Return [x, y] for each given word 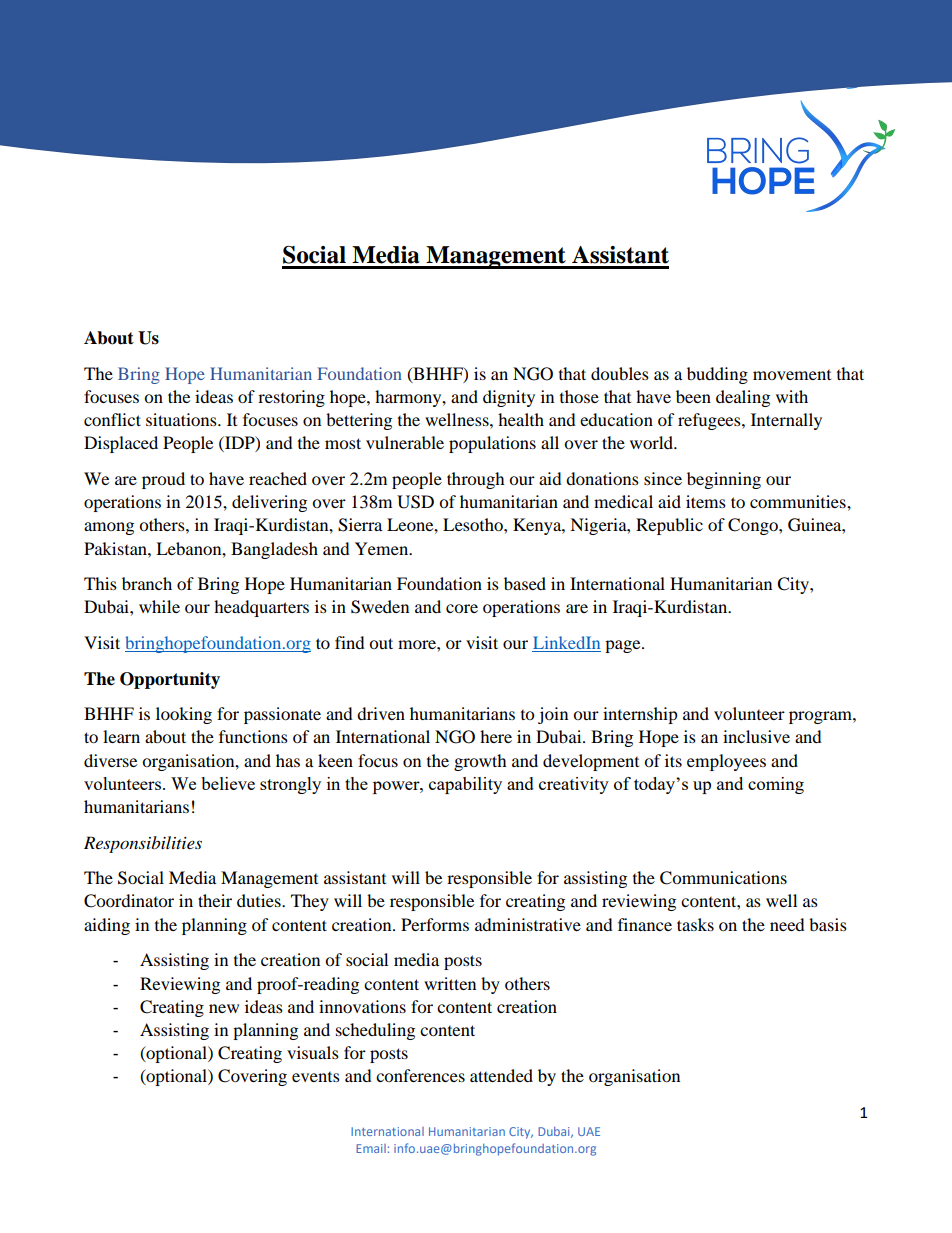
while [159, 606]
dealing [743, 398]
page [624, 646]
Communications [723, 878]
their [215, 900]
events [316, 1077]
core [462, 608]
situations [182, 419]
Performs [435, 924]
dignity [509, 398]
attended [501, 1075]
